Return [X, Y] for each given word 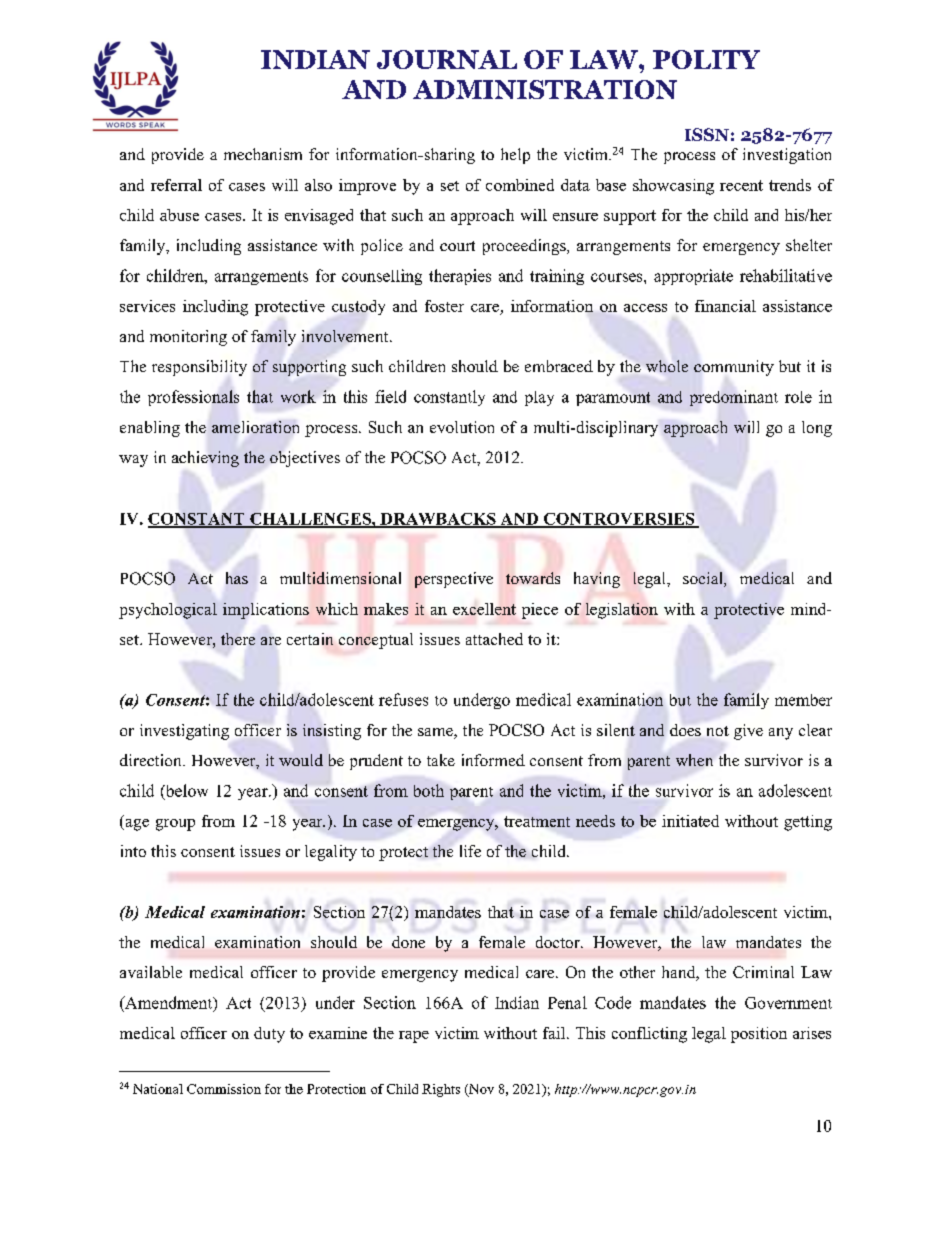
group [175, 825]
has [237, 578]
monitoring [188, 338]
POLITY [706, 59]
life [470, 851]
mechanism [263, 154]
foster [444, 306]
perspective [454, 580]
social [704, 579]
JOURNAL [447, 59]
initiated [690, 821]
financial [725, 306]
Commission [224, 1089]
